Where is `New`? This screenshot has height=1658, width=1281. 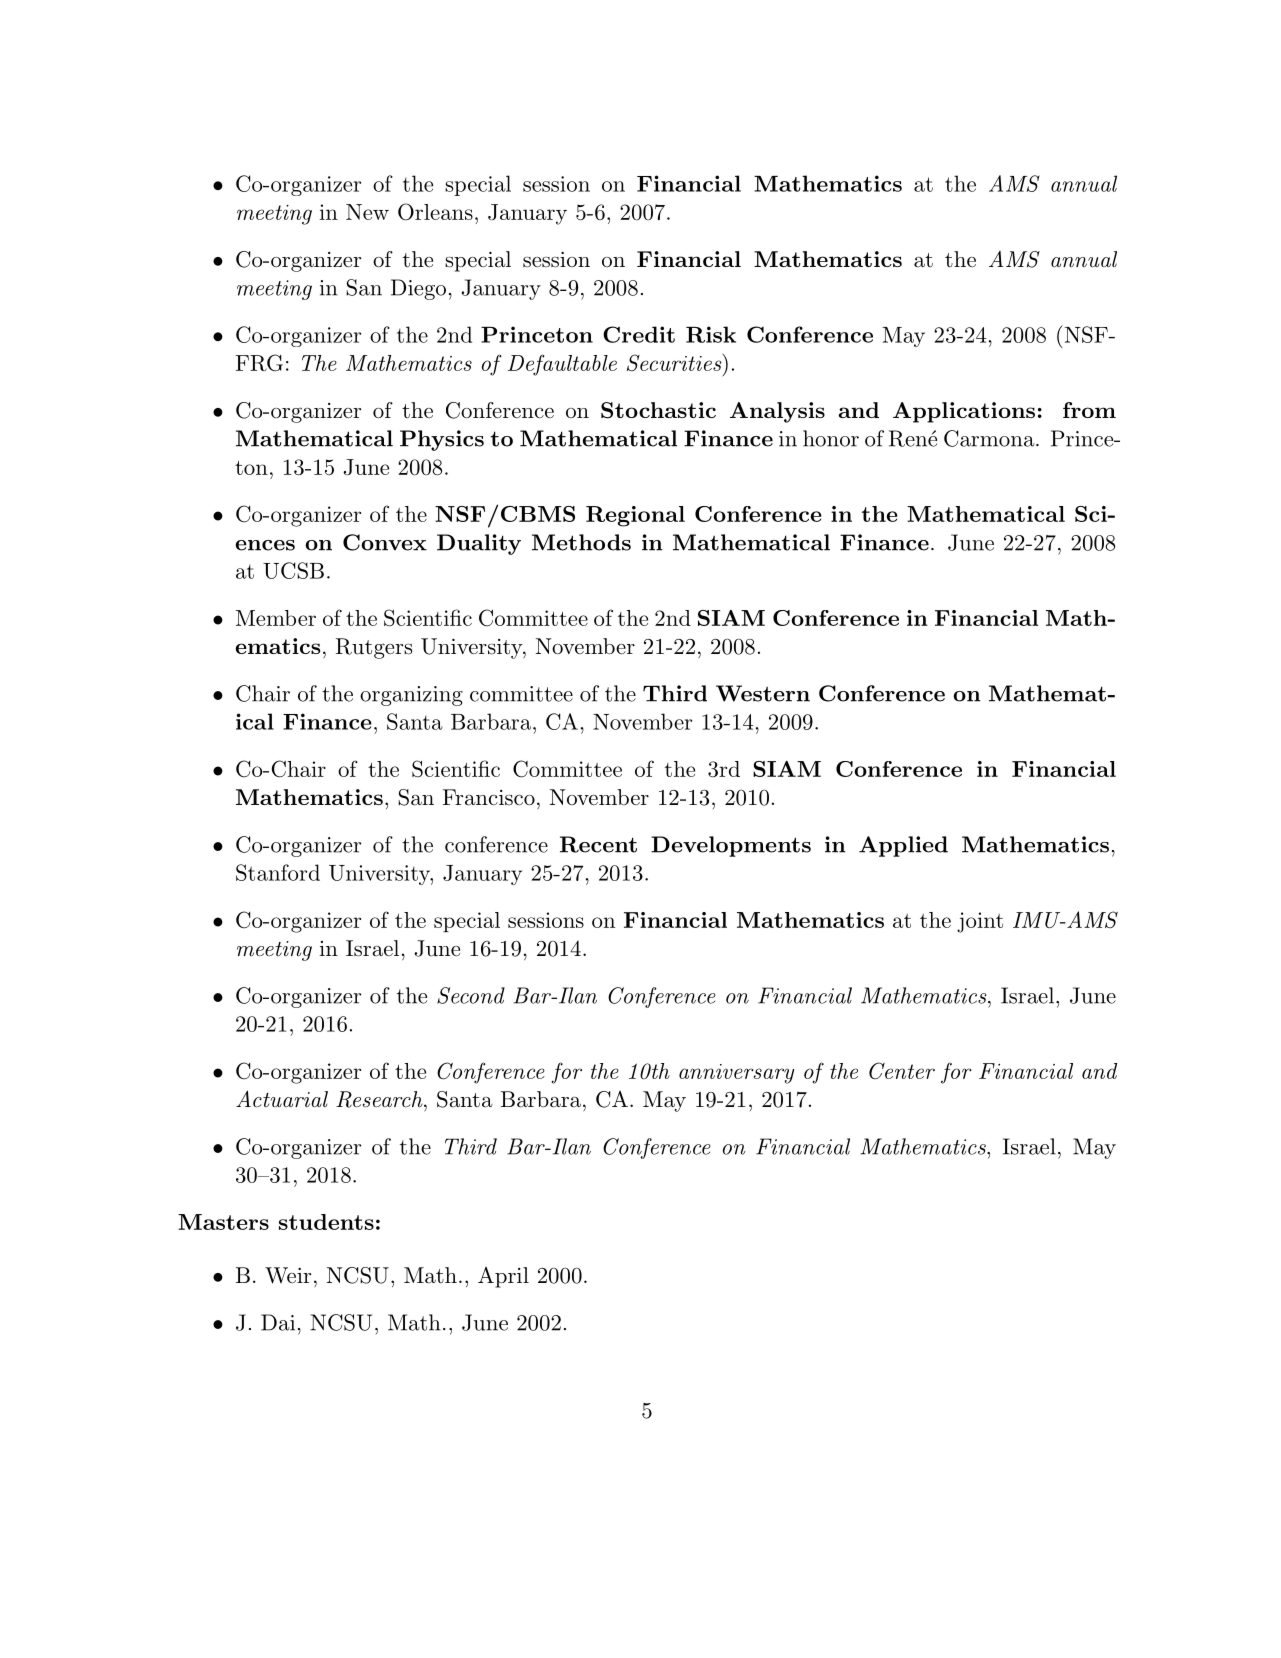
New is located at coordinates (367, 212).
